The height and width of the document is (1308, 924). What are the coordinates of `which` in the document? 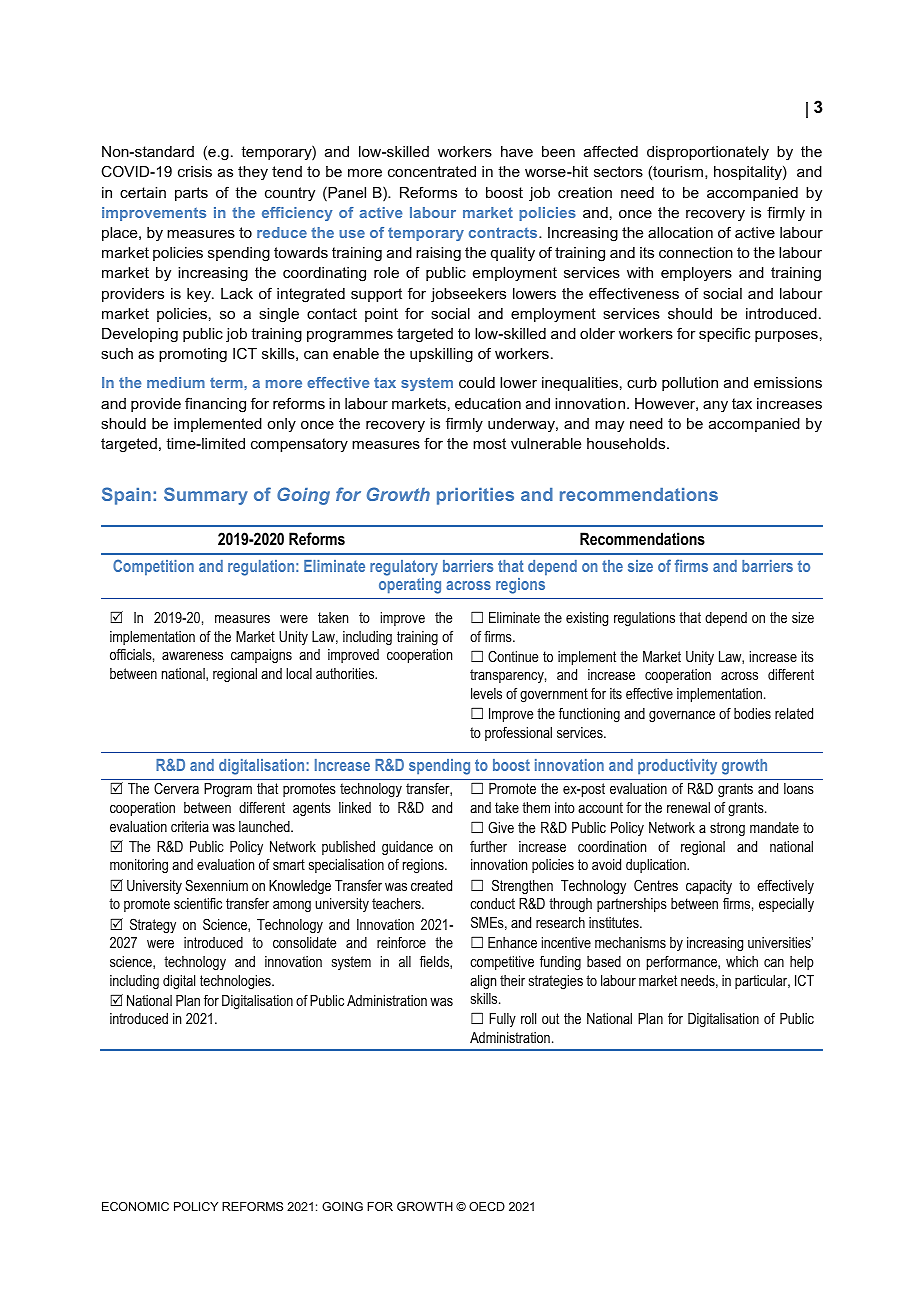 It's located at (742, 961).
